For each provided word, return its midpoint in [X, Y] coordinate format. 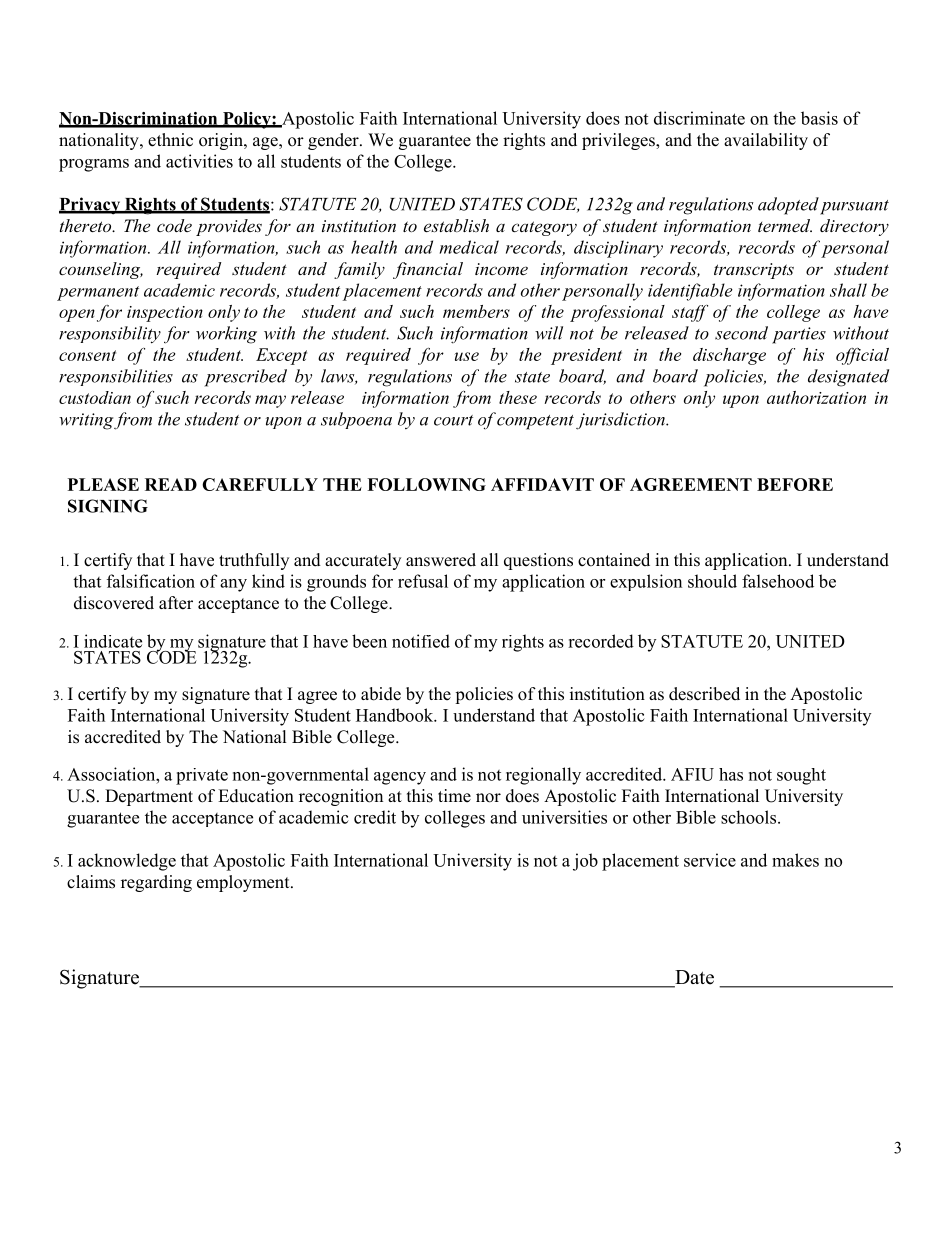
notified [421, 641]
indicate [113, 641]
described [704, 694]
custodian [95, 397]
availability [766, 141]
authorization [816, 397]
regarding [156, 883]
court [453, 420]
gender [334, 141]
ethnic [170, 140]
